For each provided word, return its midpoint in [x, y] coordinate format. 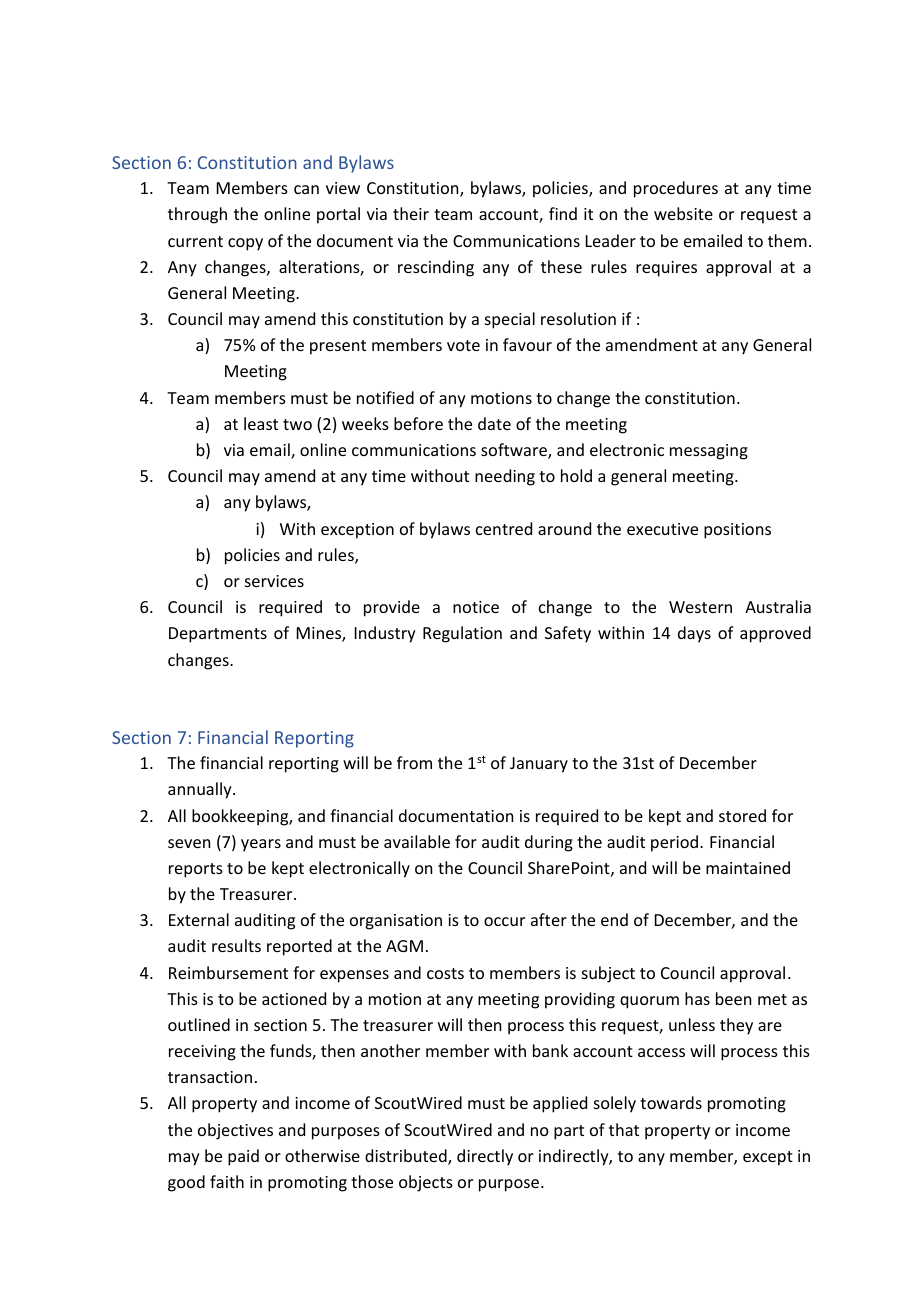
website [683, 213]
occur [504, 921]
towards [671, 1102]
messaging [709, 452]
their [411, 213]
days [694, 634]
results [236, 945]
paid [243, 1157]
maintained [748, 867]
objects [426, 1183]
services [274, 581]
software [515, 451]
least [261, 423]
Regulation [462, 634]
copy [245, 244]
